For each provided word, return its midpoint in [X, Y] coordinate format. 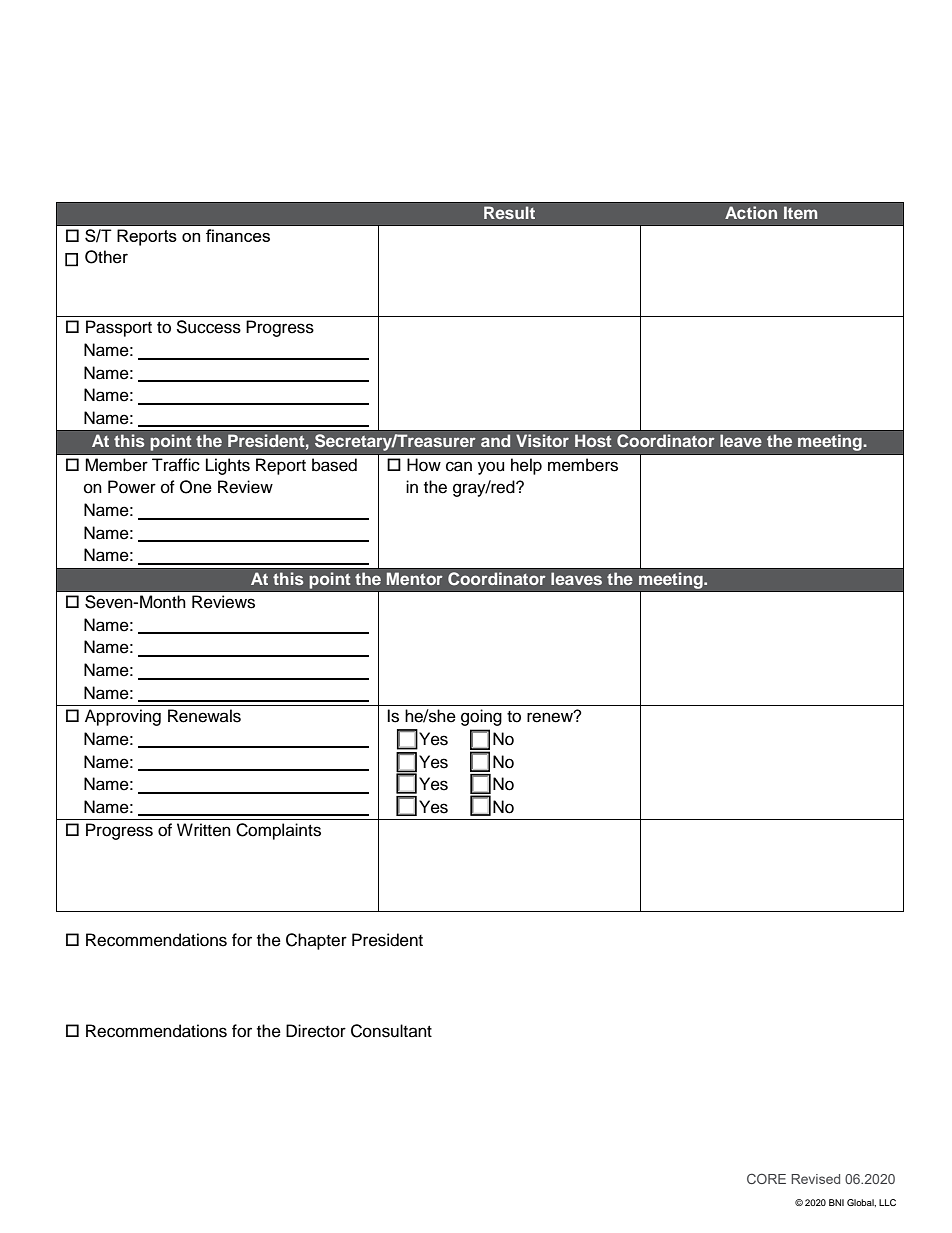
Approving [123, 717]
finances [238, 235]
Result [509, 212]
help [526, 466]
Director [316, 1031]
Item [800, 212]
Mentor [415, 578]
